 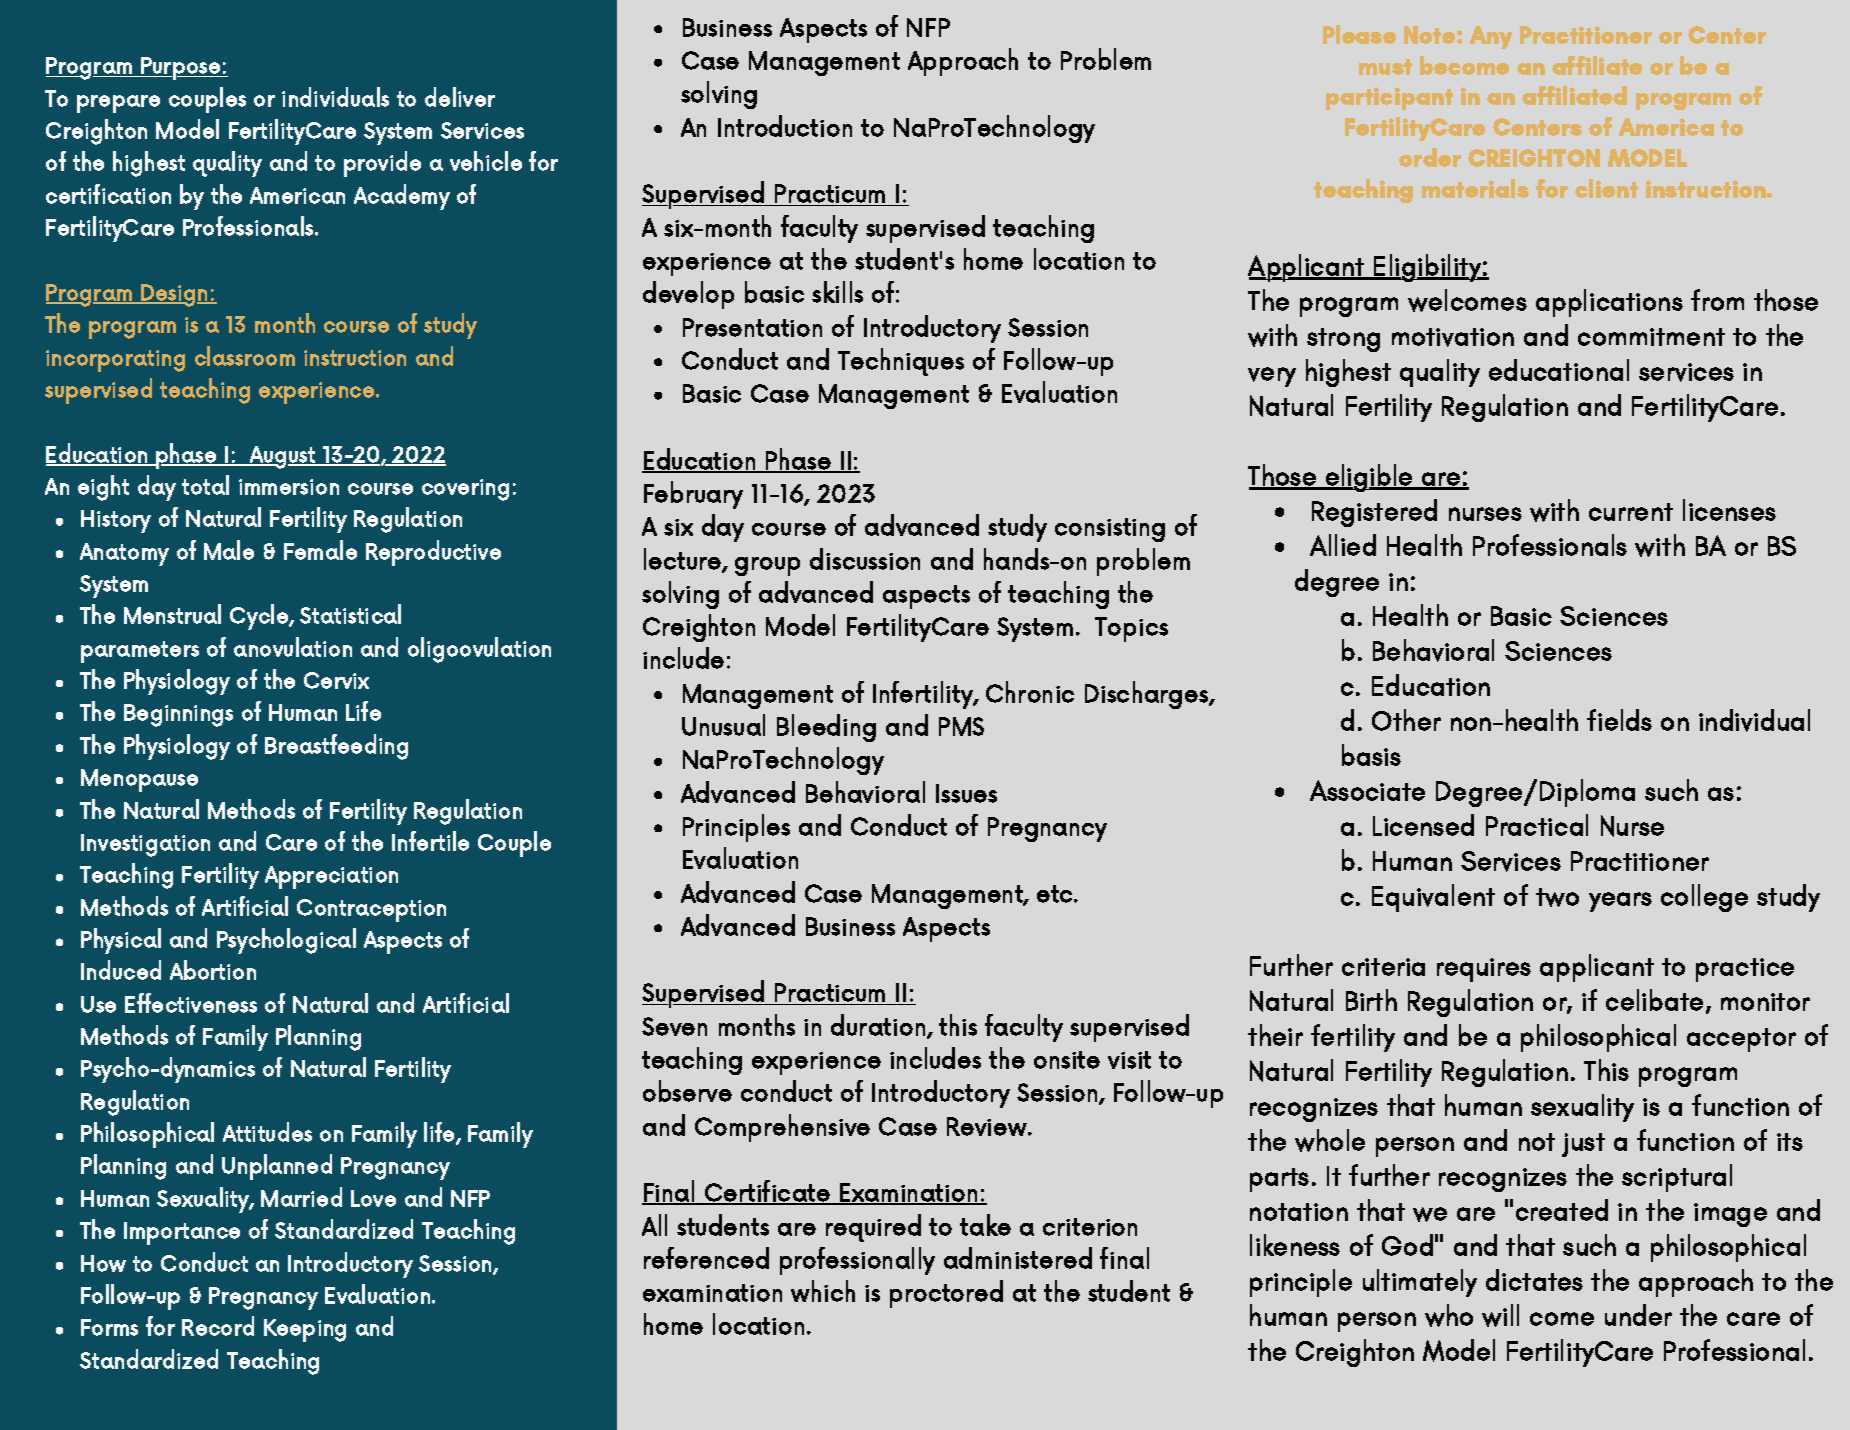 What do you see at coordinates (1110, 530) in the image?
I see `consisting` at bounding box center [1110, 530].
